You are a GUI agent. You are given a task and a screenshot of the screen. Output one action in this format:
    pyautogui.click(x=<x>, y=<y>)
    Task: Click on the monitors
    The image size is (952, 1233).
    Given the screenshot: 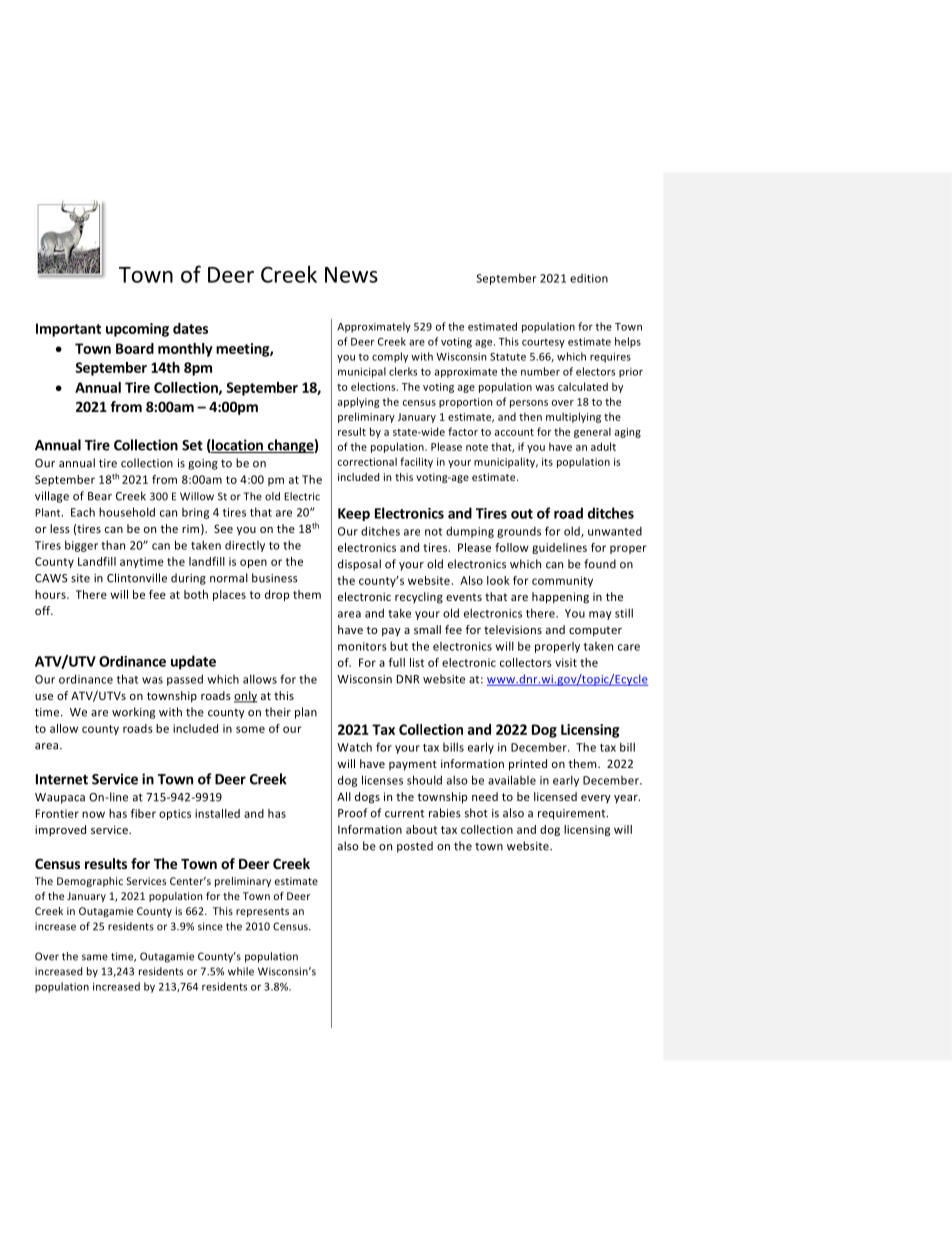 What is the action you would take?
    pyautogui.click(x=362, y=646)
